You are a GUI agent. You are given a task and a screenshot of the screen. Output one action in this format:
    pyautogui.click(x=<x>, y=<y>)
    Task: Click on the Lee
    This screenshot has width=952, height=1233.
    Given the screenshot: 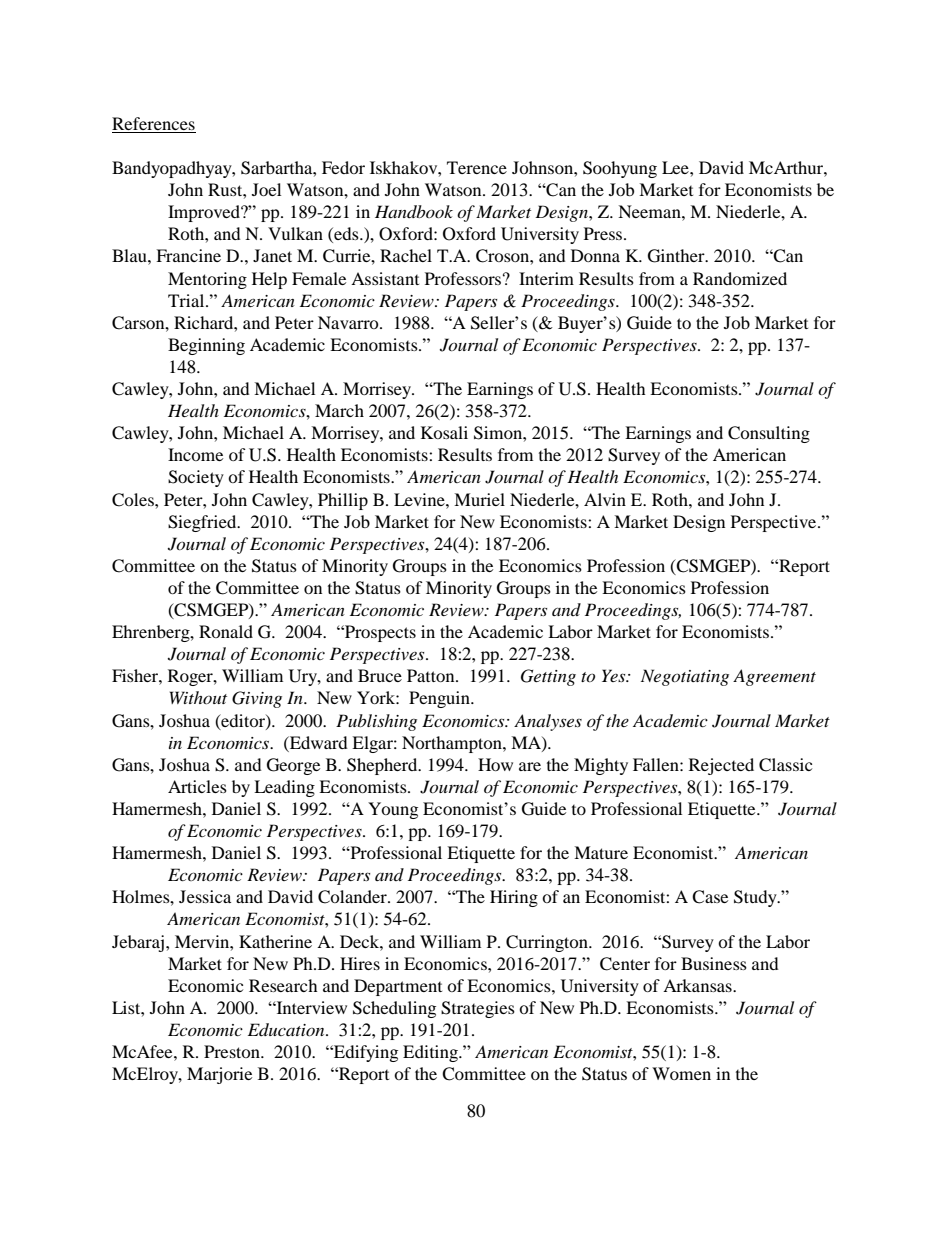 What is the action you would take?
    pyautogui.click(x=676, y=167)
